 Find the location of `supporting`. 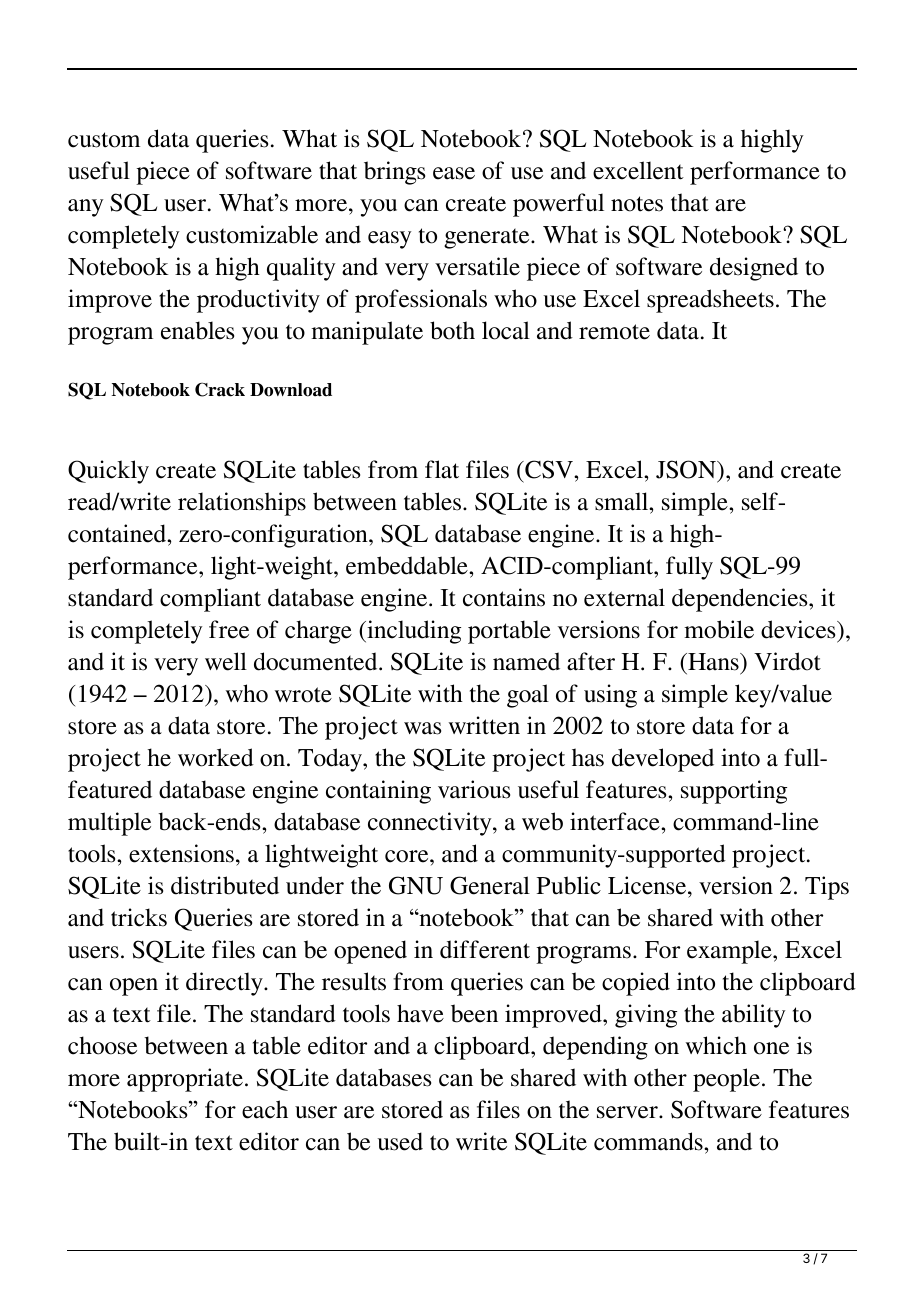

supporting is located at coordinates (734, 792).
